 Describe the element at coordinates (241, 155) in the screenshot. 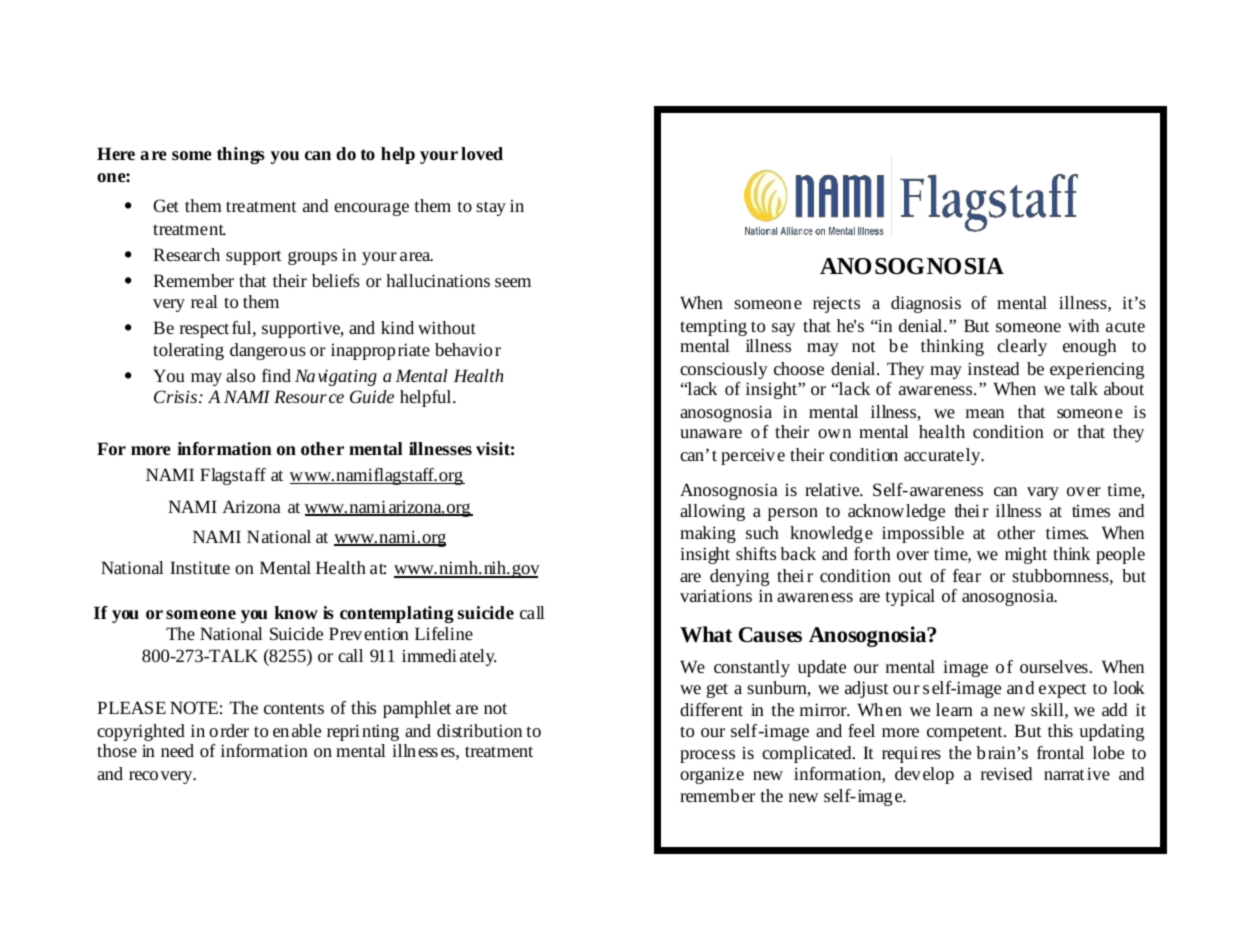

I see `things` at that location.
